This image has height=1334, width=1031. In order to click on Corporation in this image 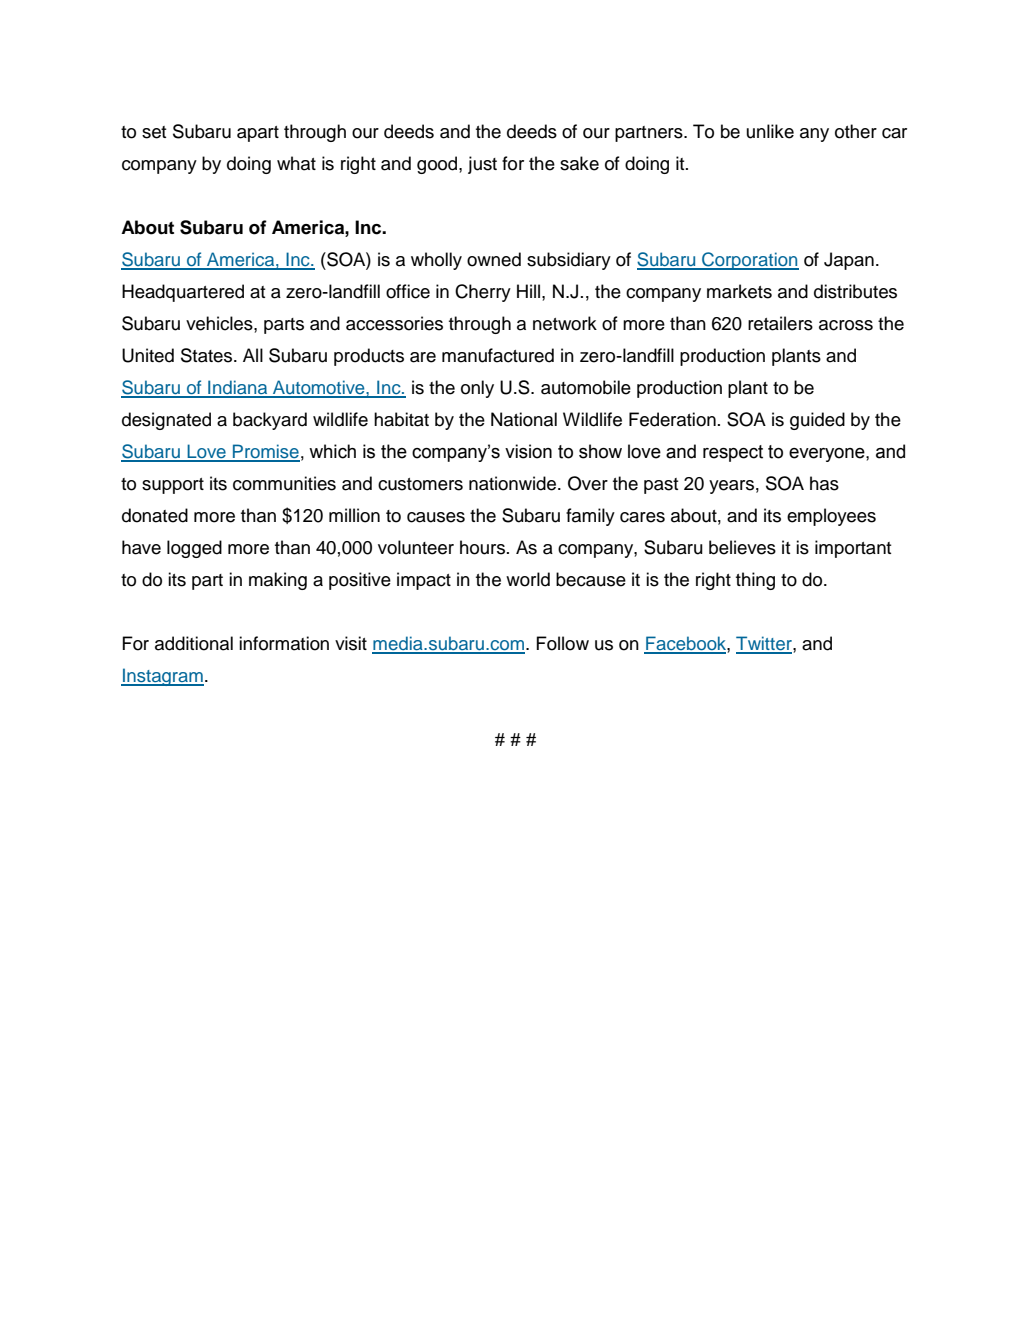, I will do `click(749, 261)`.
